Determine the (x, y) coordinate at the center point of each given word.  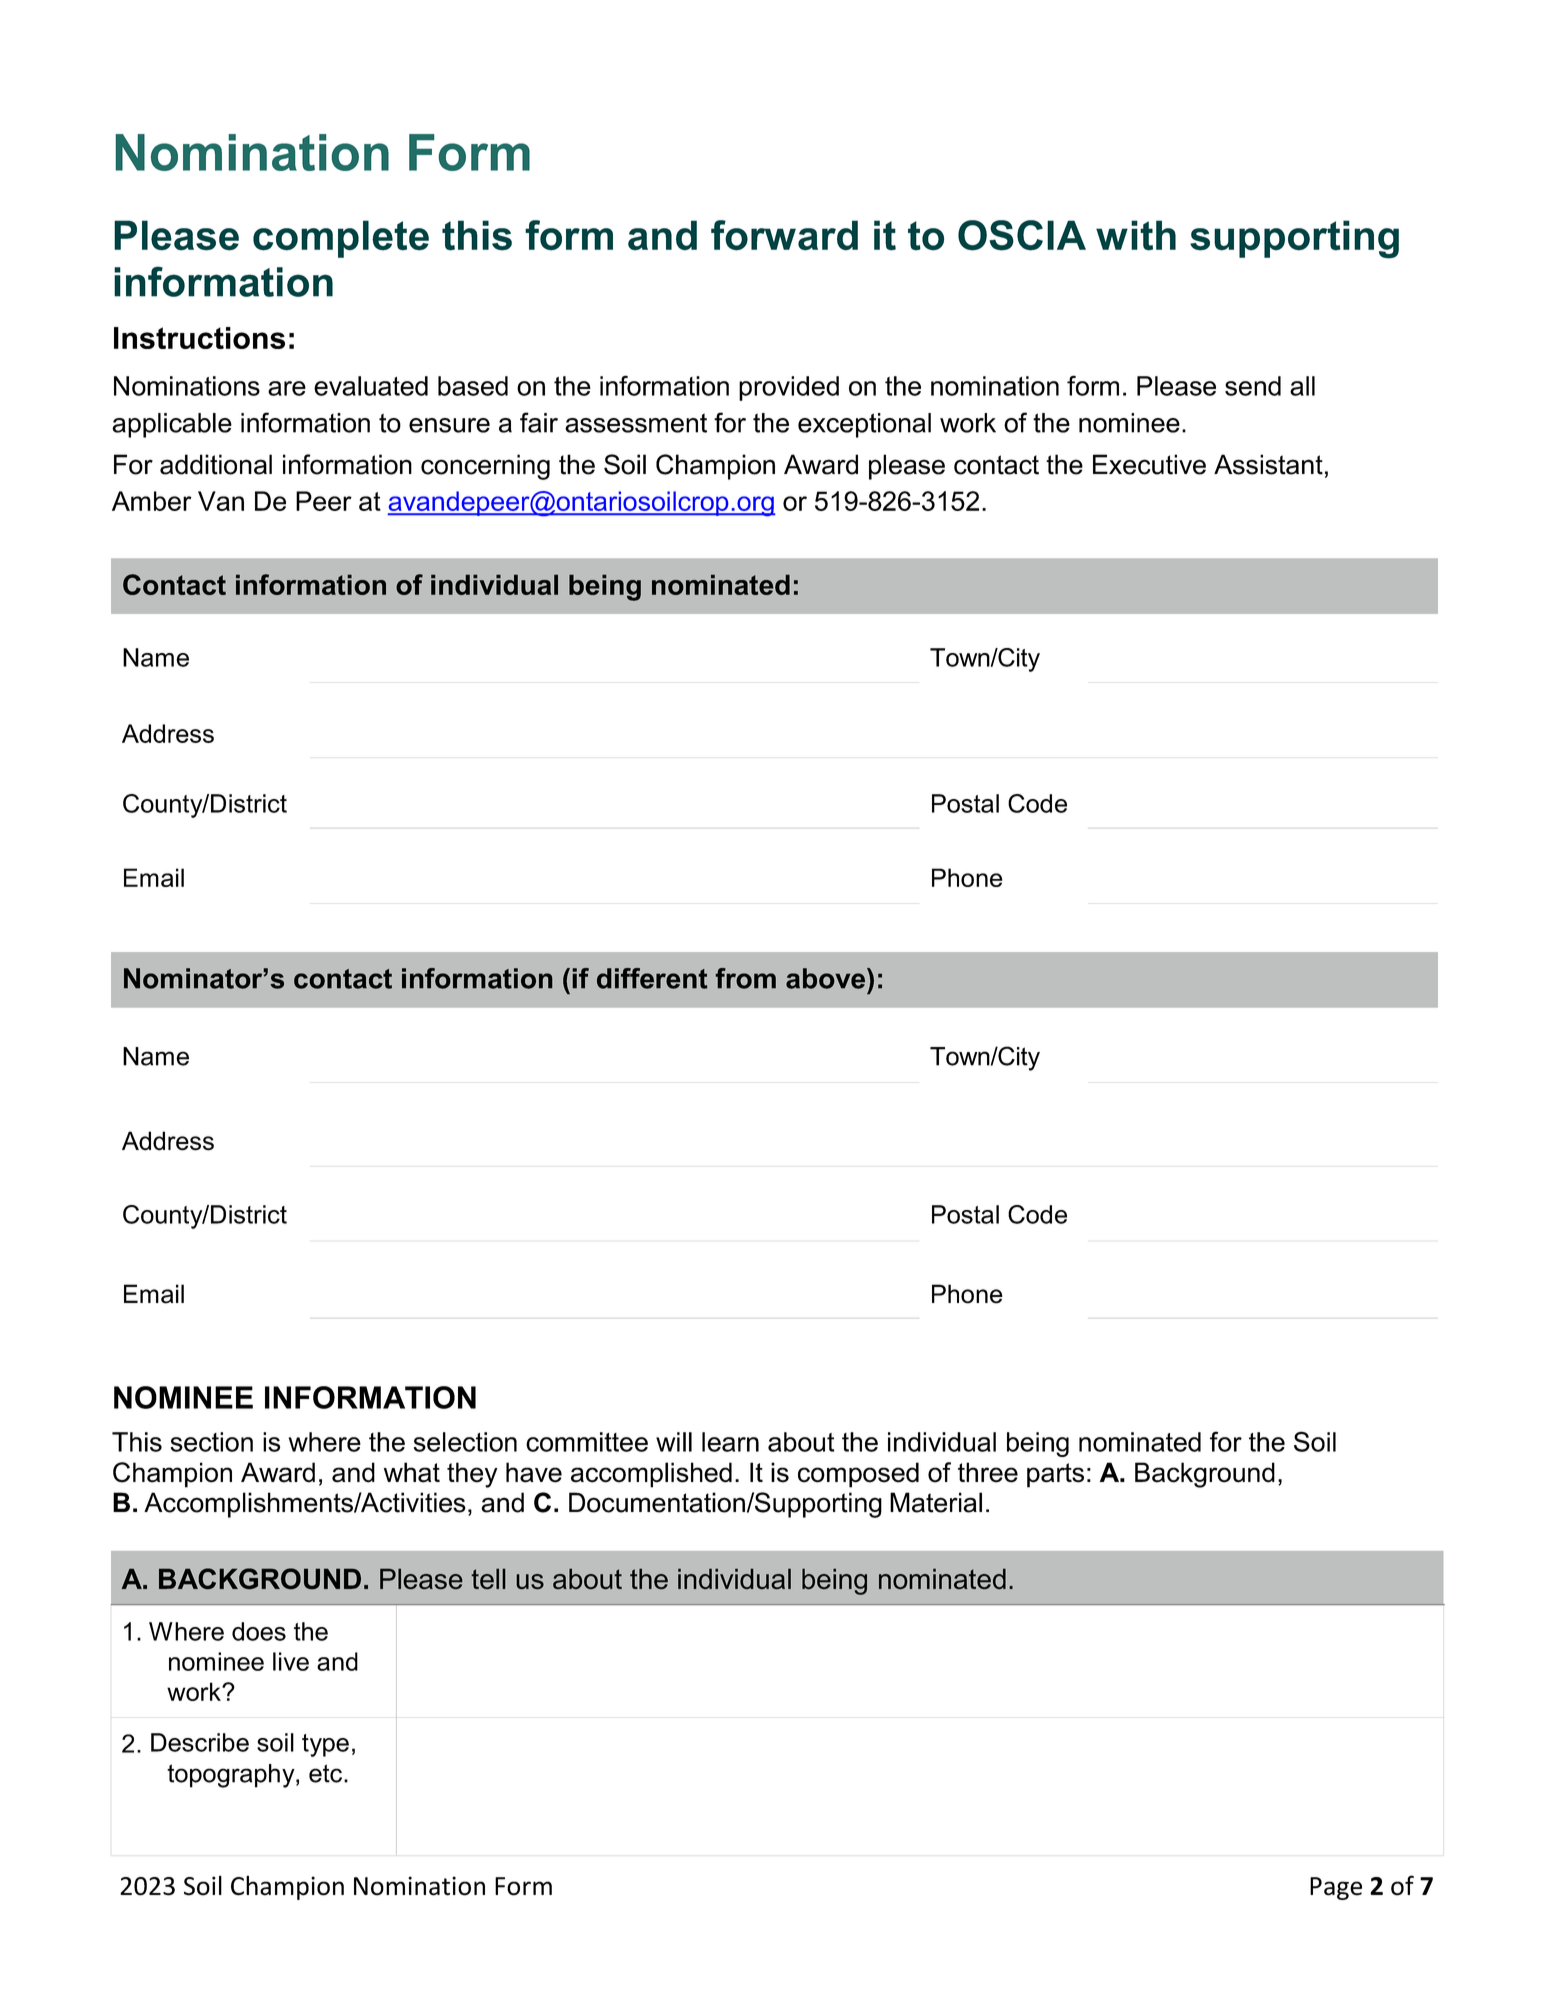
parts (1055, 1475)
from (745, 978)
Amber (152, 501)
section (211, 1442)
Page (1336, 1888)
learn (730, 1442)
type (325, 1745)
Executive (1149, 464)
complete (341, 239)
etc (325, 1773)
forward (784, 235)
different (652, 978)
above (825, 978)
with (1136, 235)
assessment (636, 423)
